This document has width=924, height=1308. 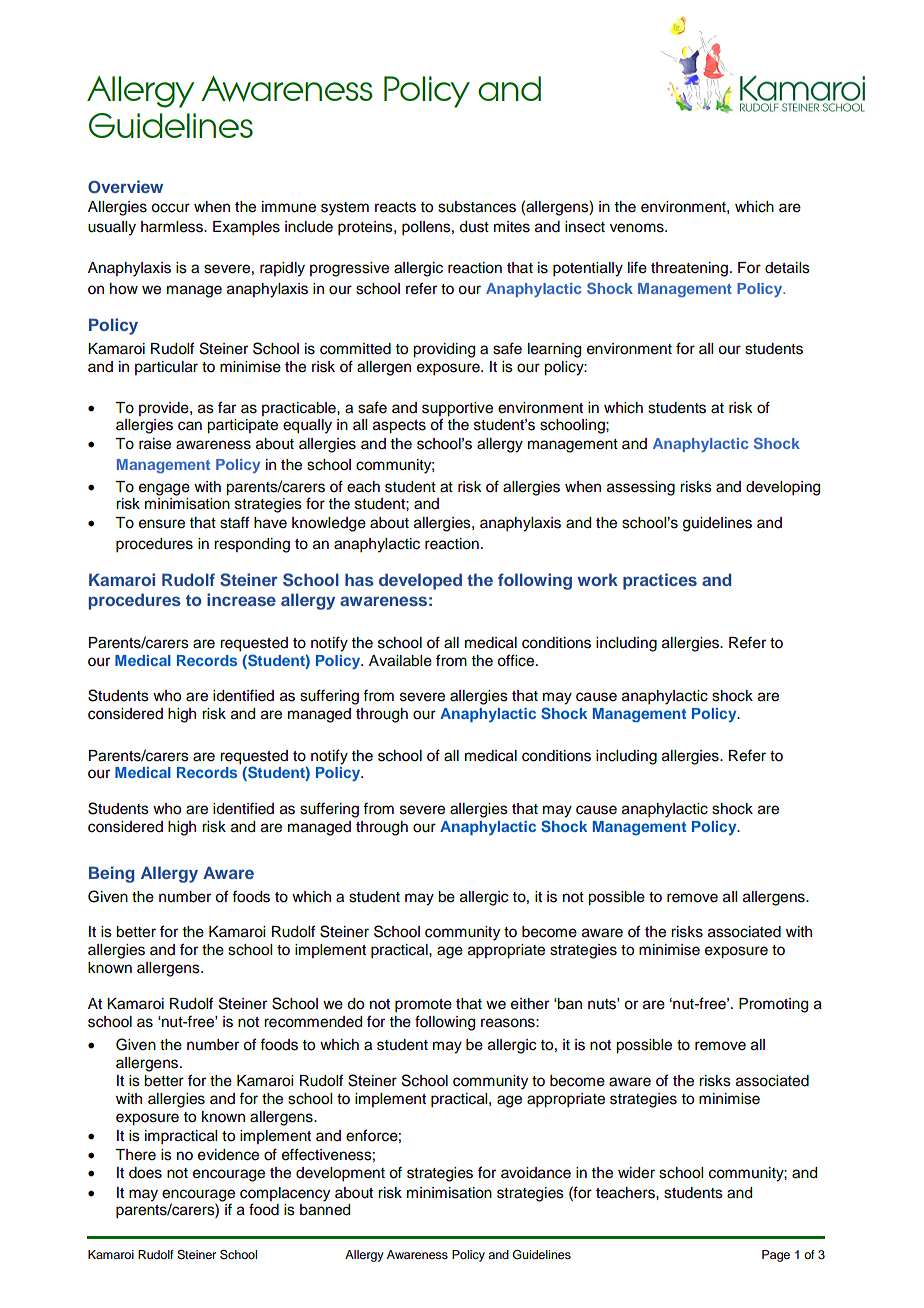 I want to click on Promoting, so click(x=773, y=1005).
